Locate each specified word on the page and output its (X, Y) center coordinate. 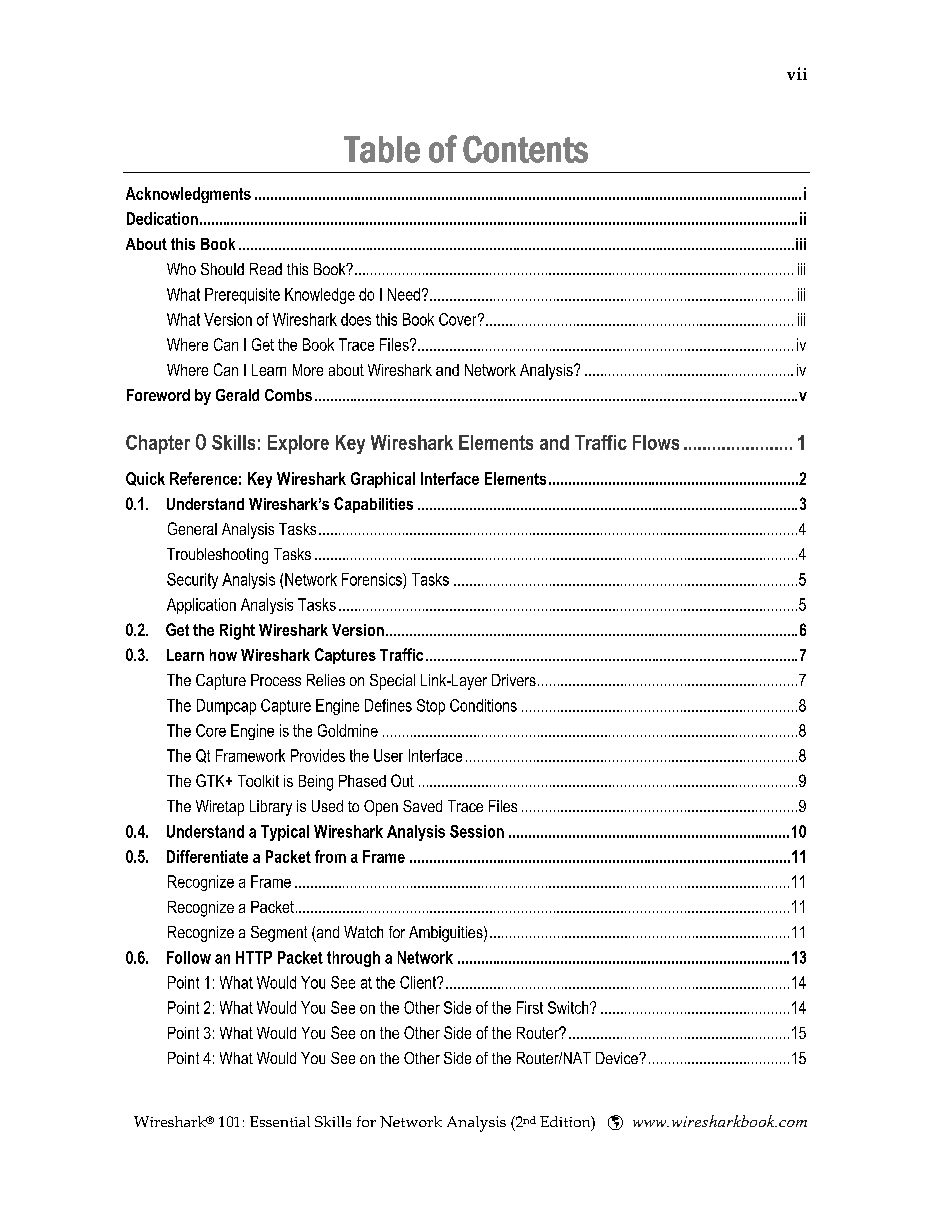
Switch (569, 1007)
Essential (280, 1121)
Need (404, 294)
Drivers (514, 680)
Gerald (237, 395)
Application (201, 606)
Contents (525, 149)
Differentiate (207, 856)
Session (477, 831)
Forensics (373, 579)
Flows (656, 442)
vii (797, 73)
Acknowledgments (188, 195)
